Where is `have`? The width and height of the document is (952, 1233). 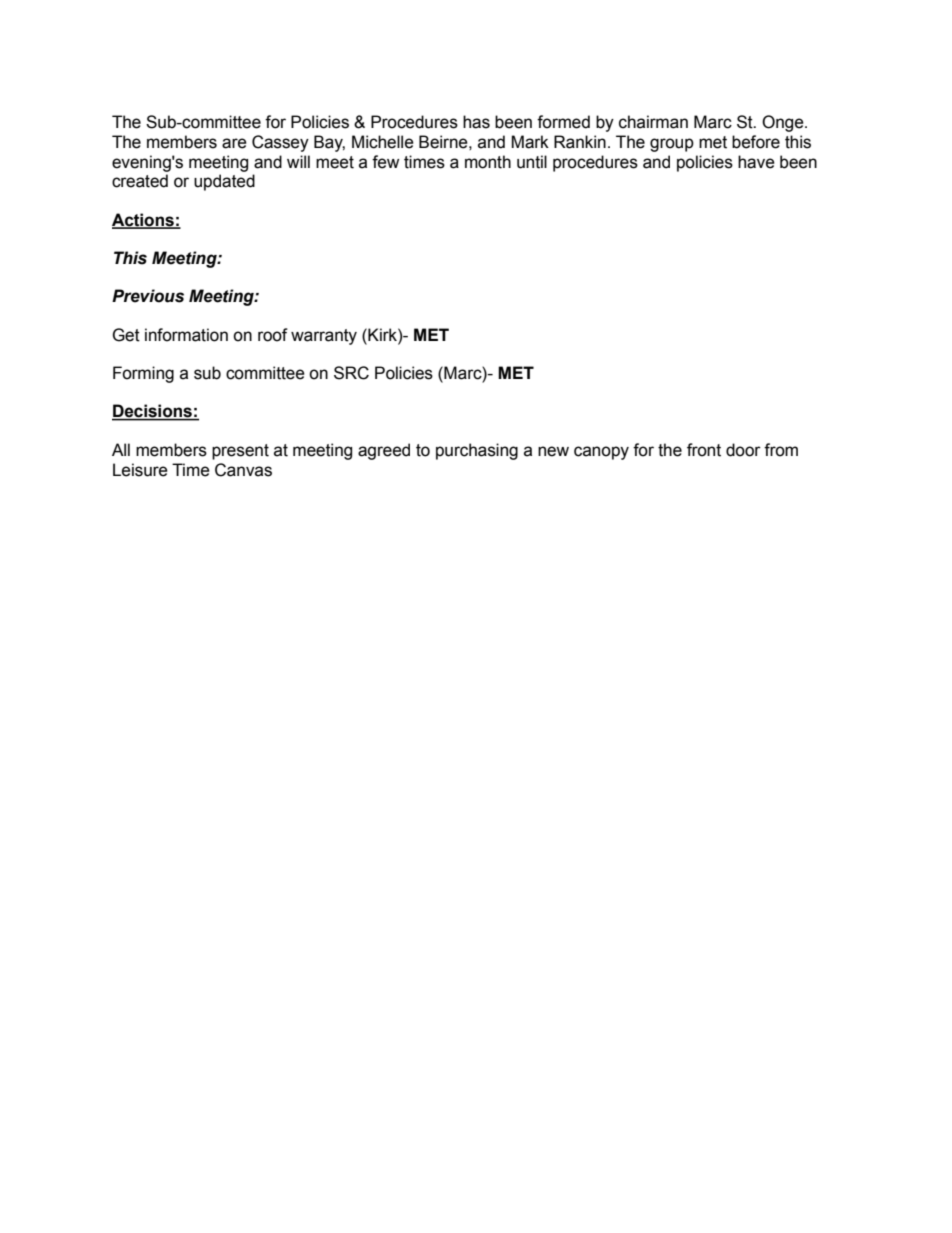 have is located at coordinates (756, 162).
